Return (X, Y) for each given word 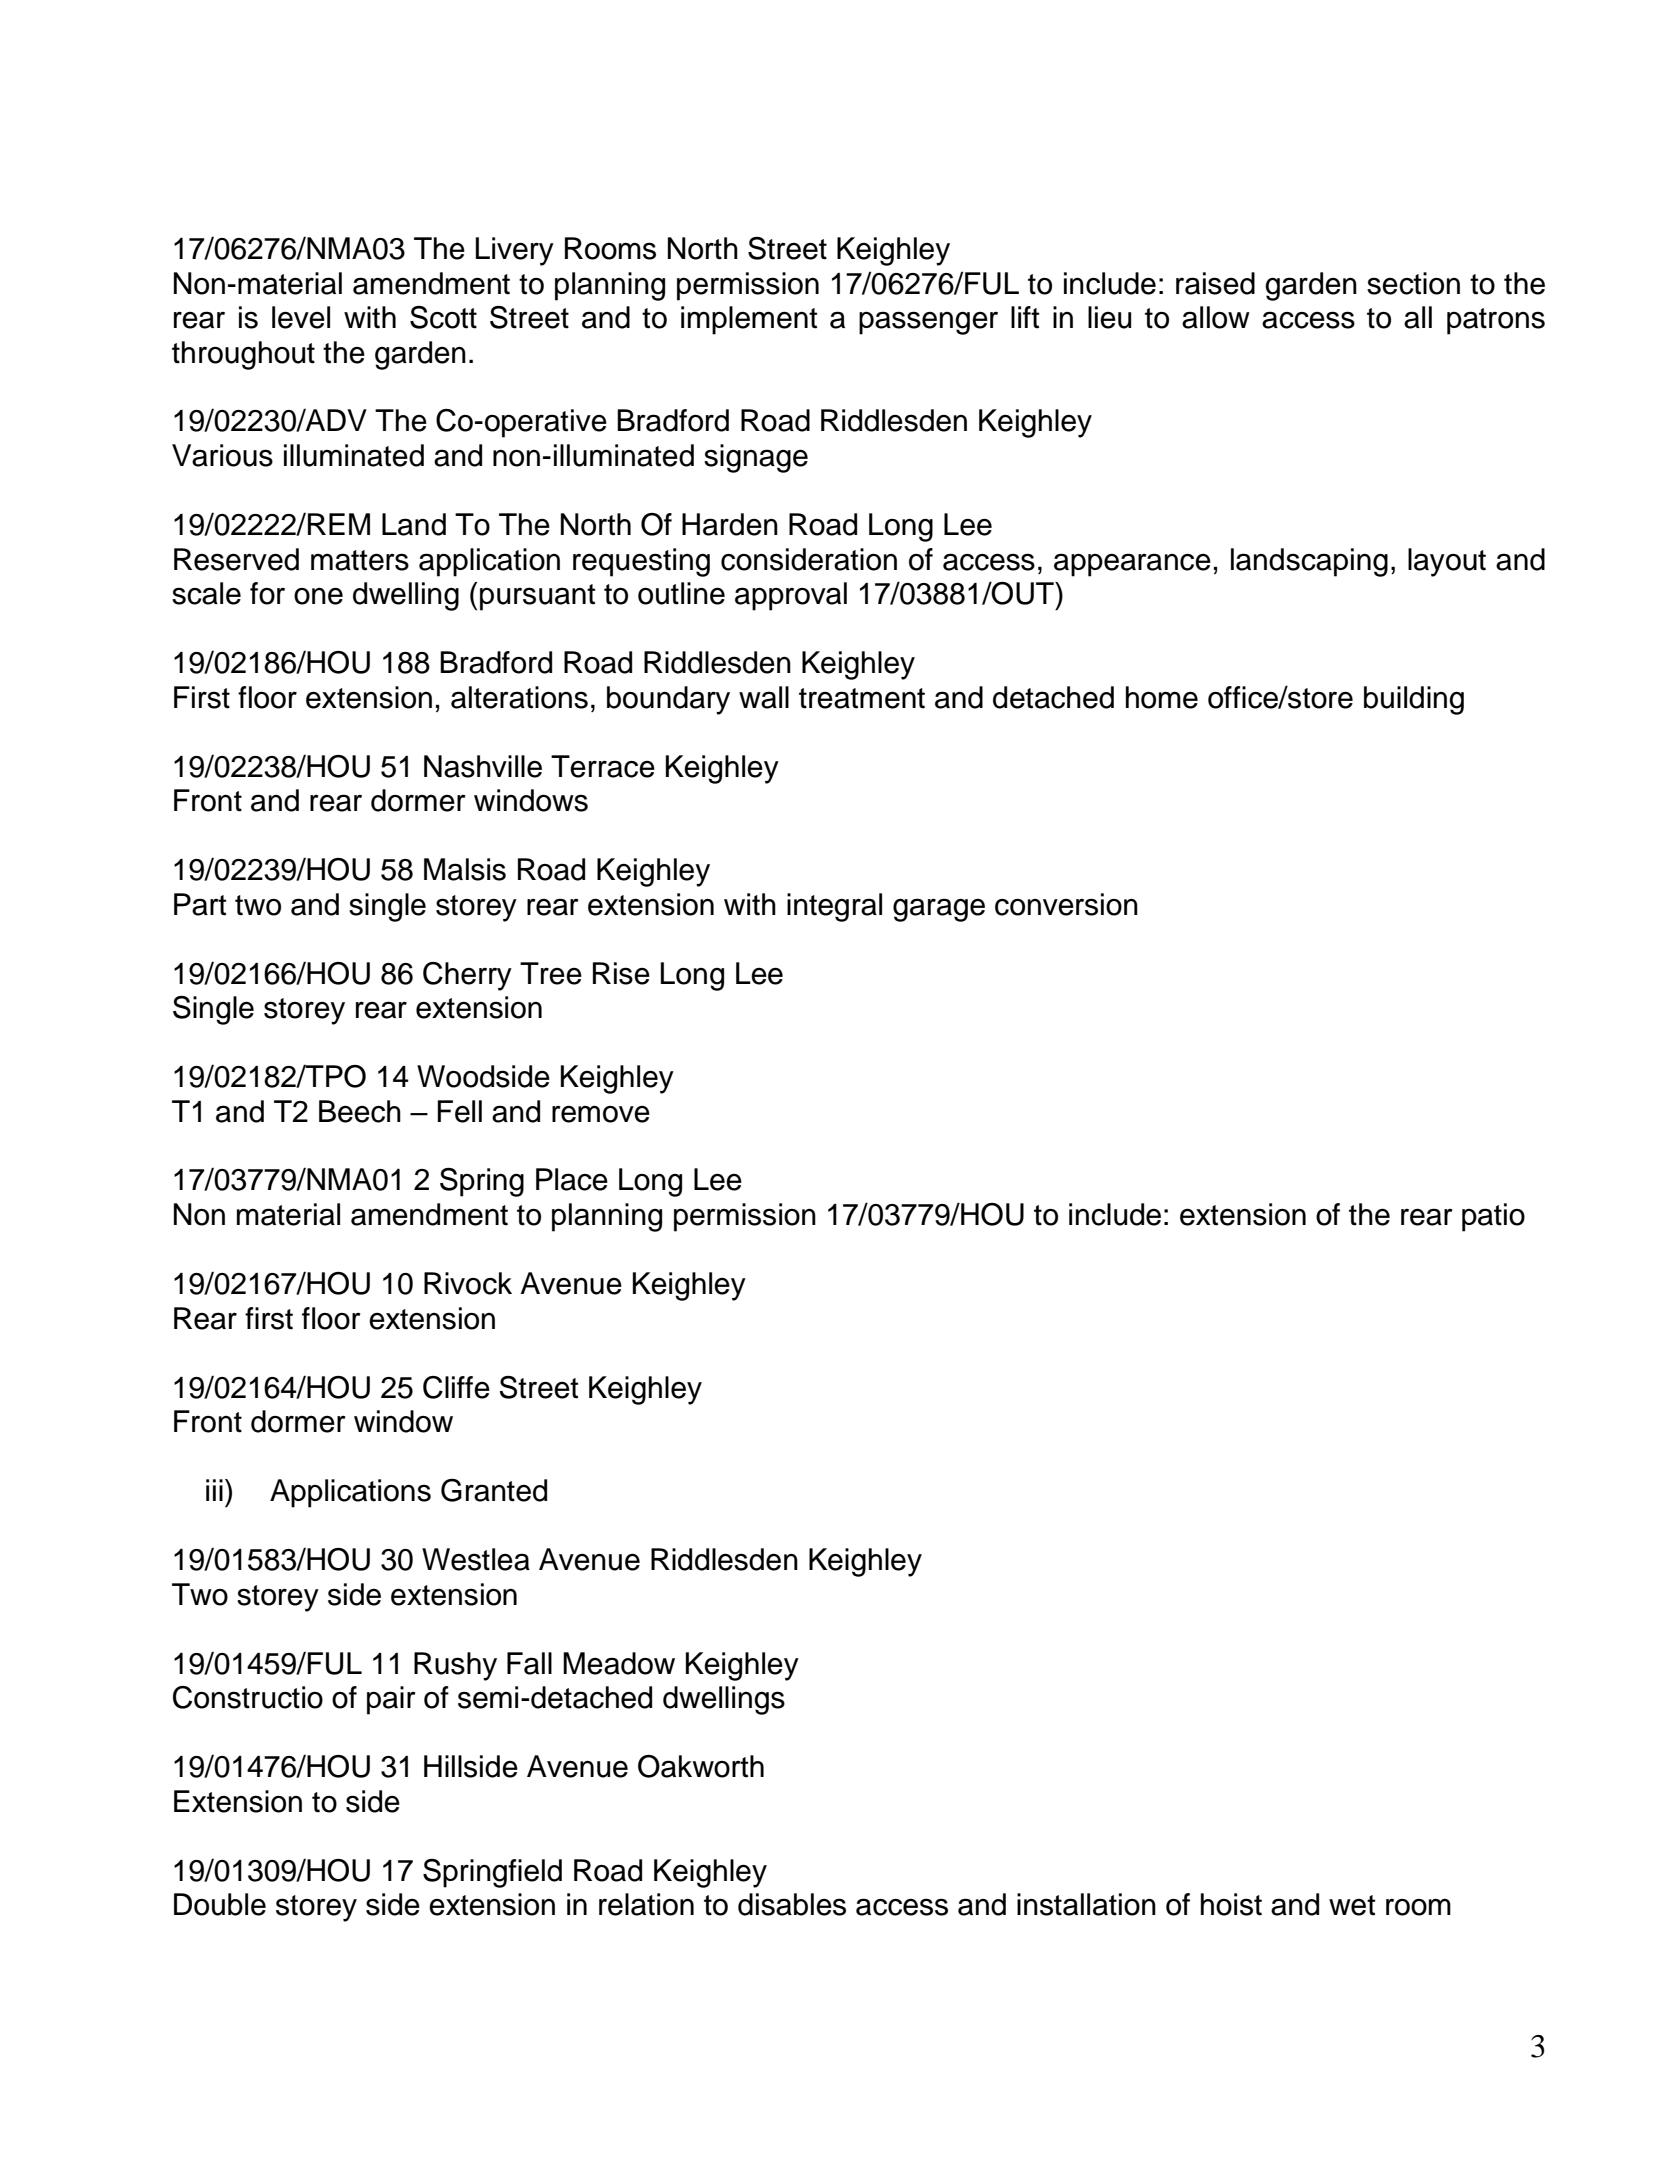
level (301, 317)
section (1413, 283)
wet (1352, 1905)
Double (220, 1904)
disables (792, 1904)
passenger (928, 323)
